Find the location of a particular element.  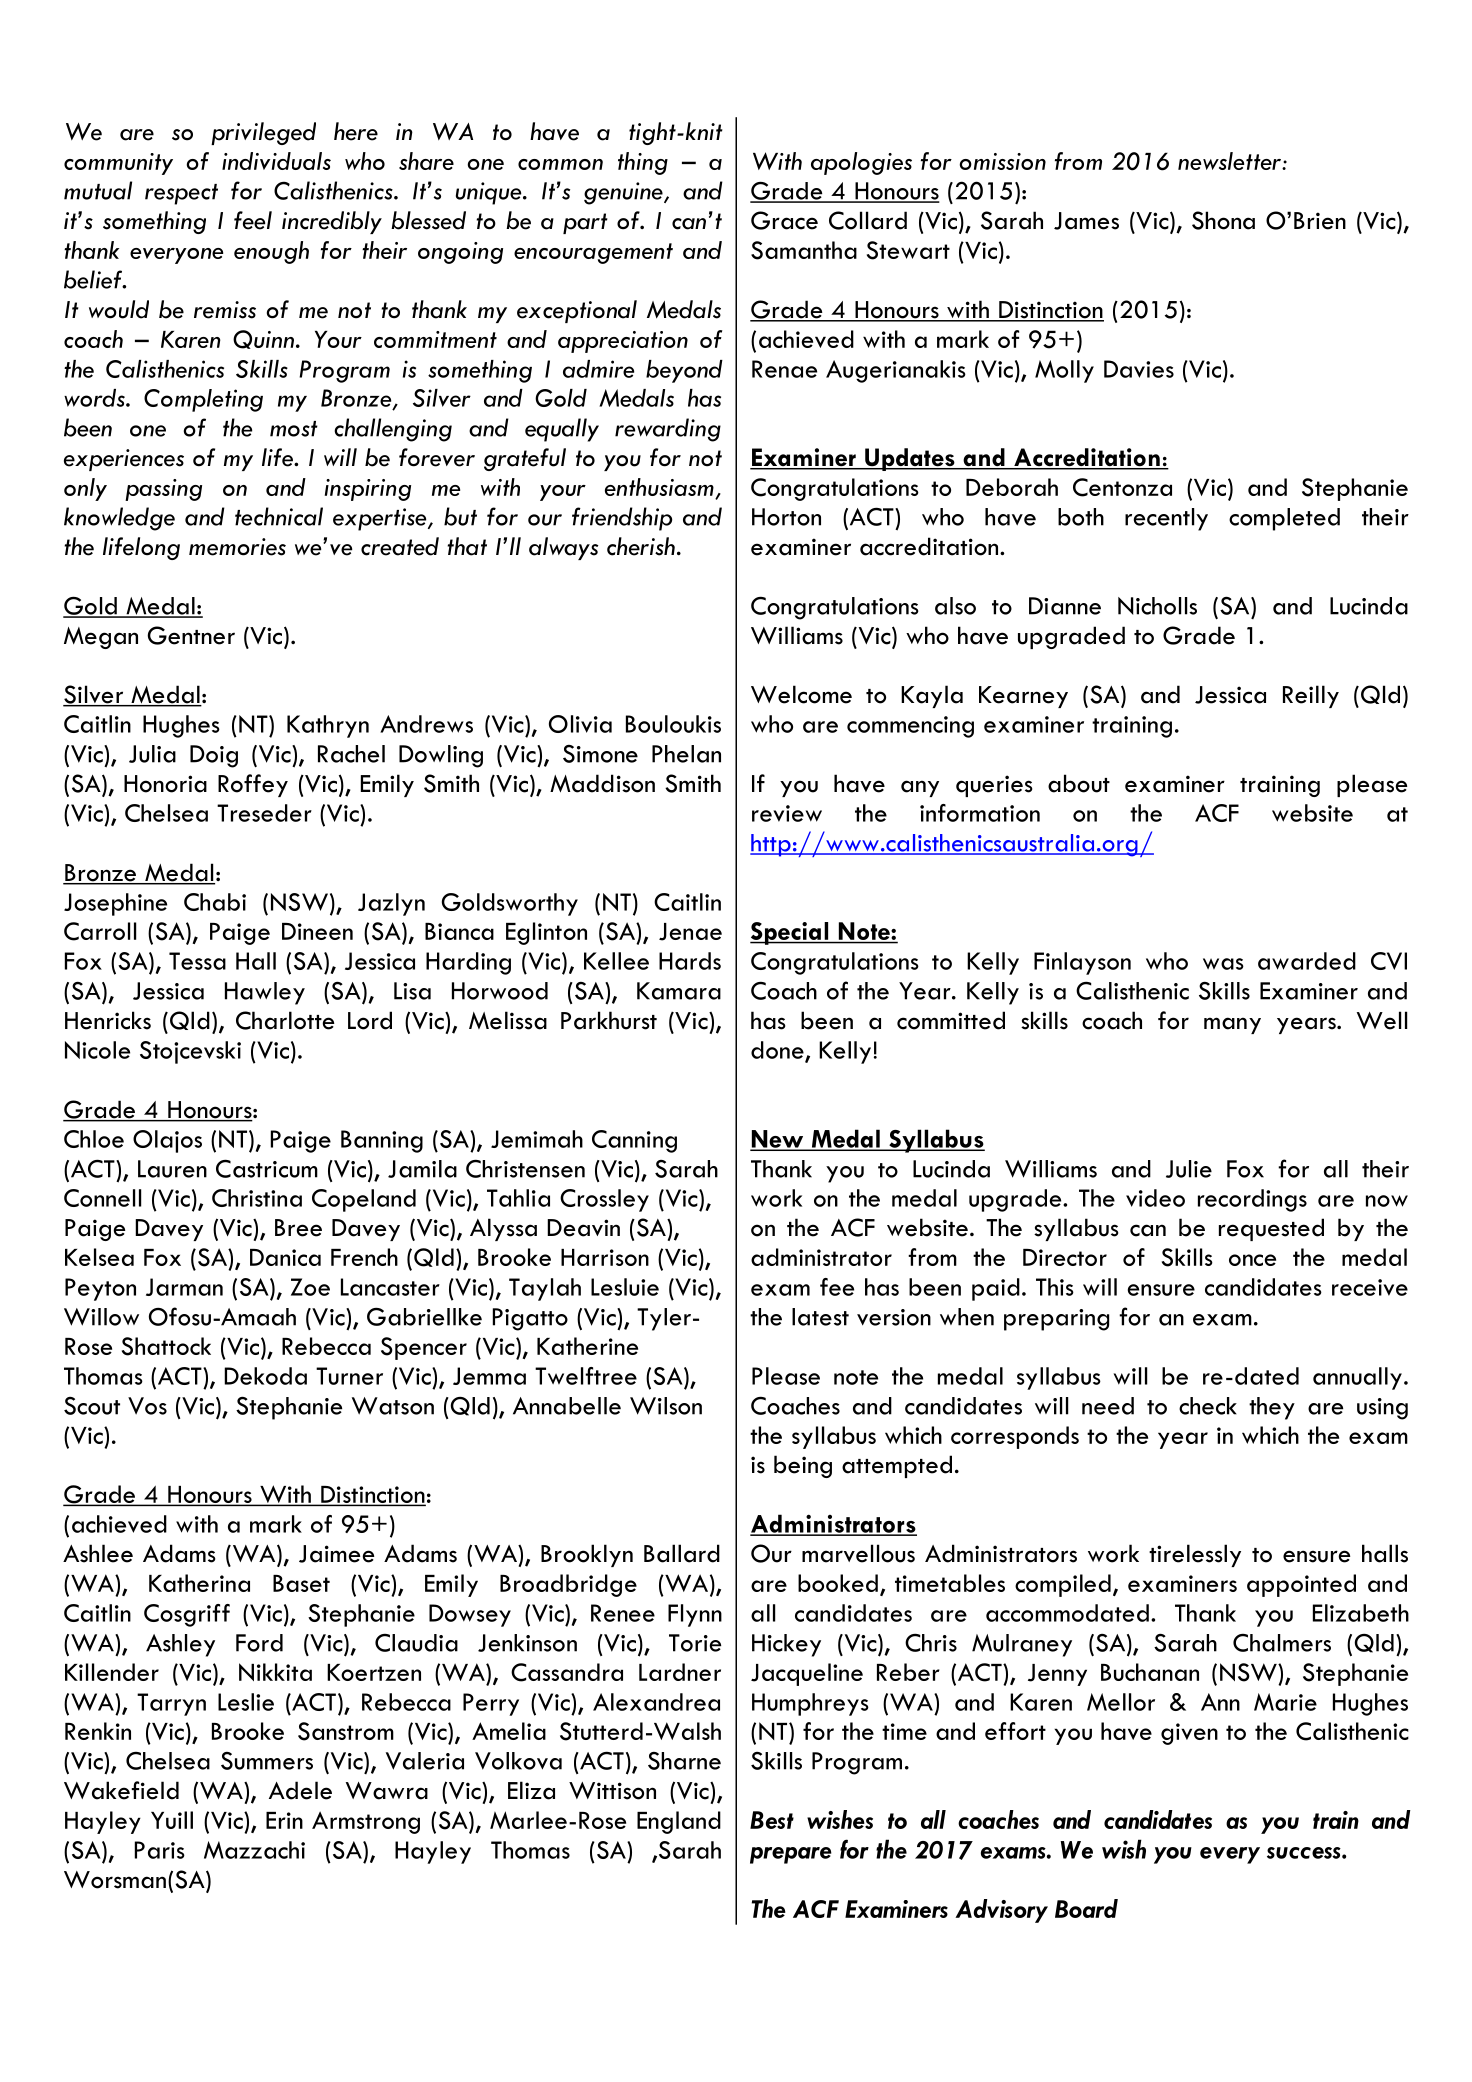

many is located at coordinates (1232, 1025).
